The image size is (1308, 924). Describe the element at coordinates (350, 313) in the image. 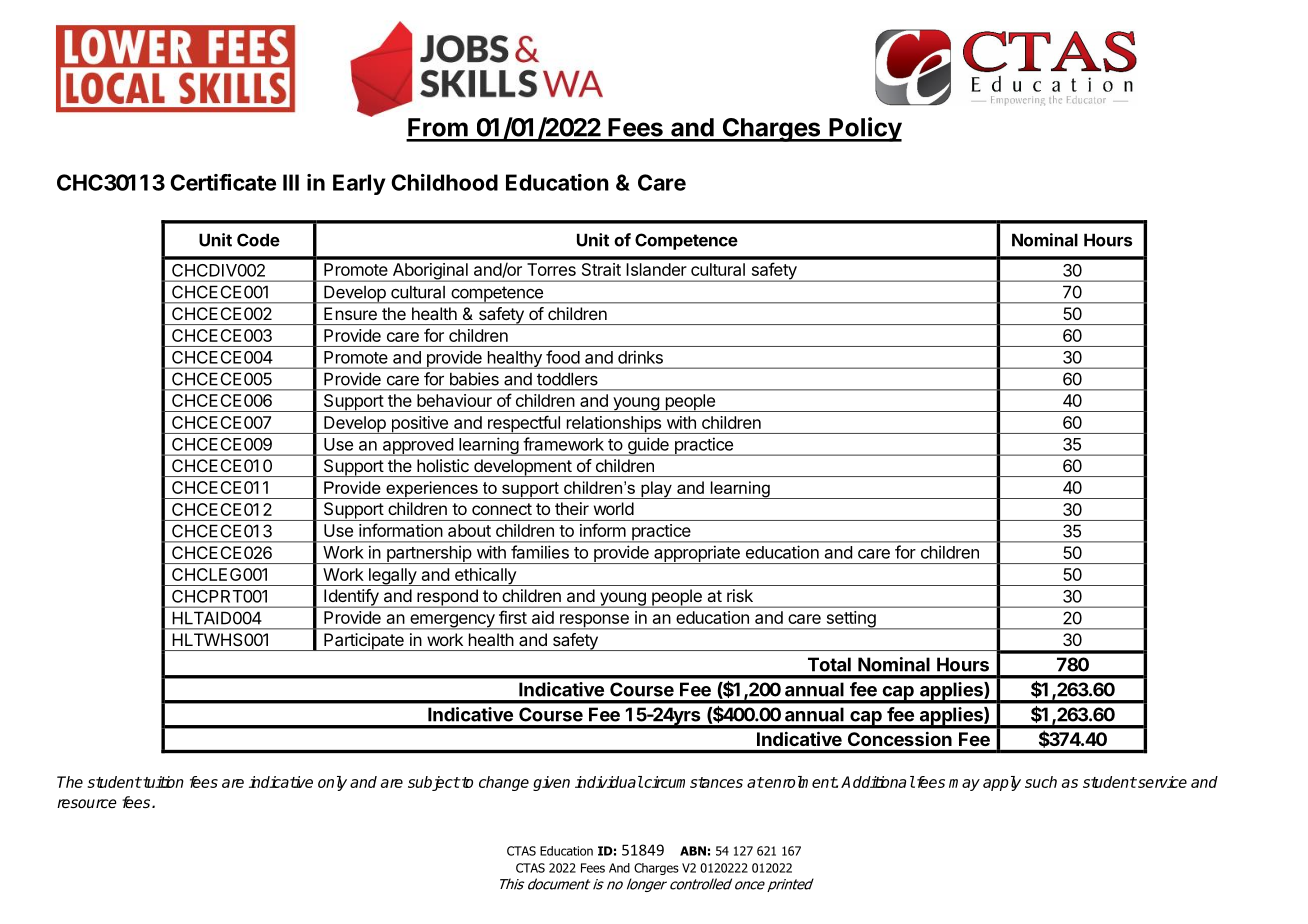

I see `Ensure` at that location.
